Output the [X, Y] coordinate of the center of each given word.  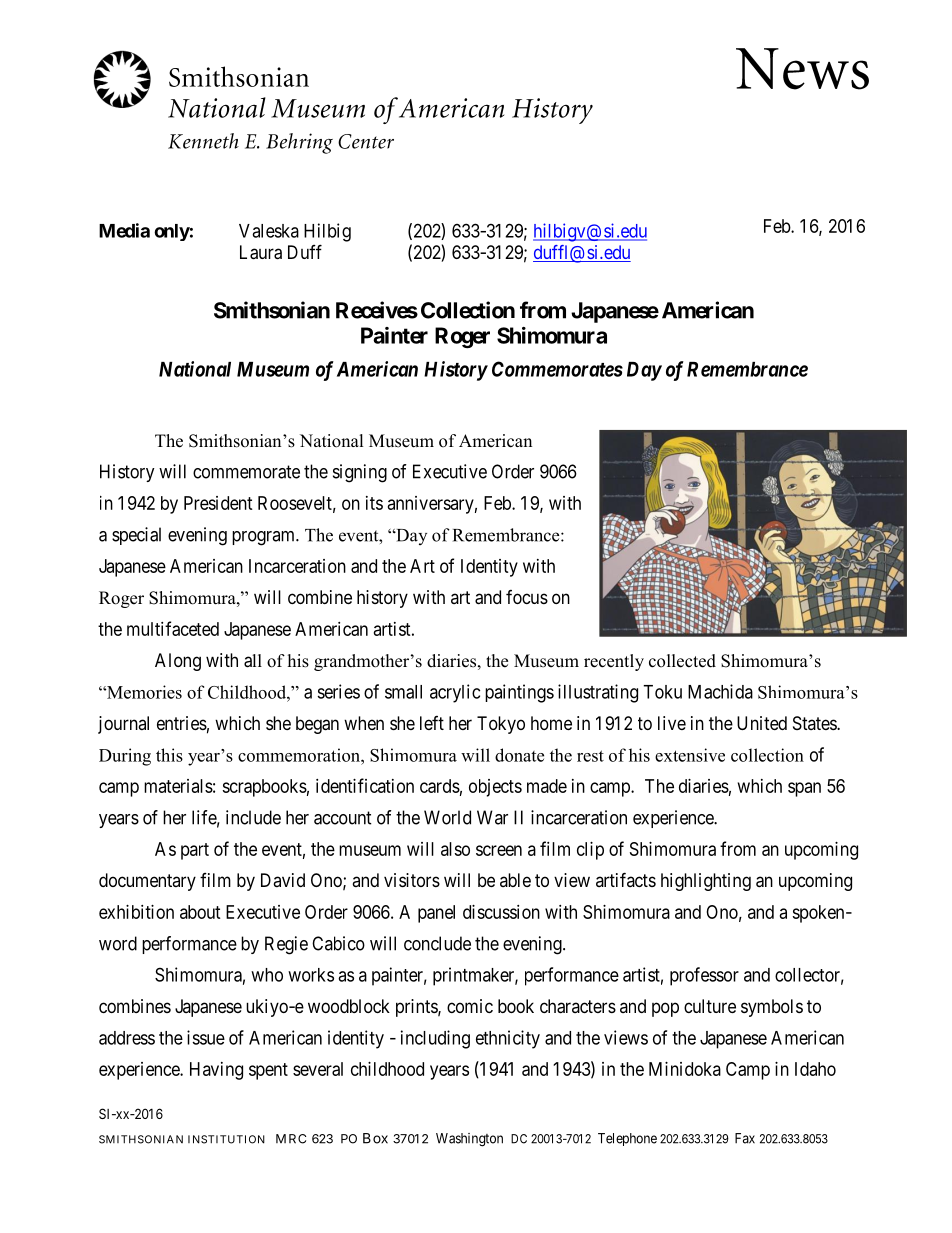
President [218, 503]
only [172, 232]
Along [178, 662]
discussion [501, 912]
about [200, 912]
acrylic [455, 693]
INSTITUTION [226, 1139]
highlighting [706, 882]
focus [527, 597]
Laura [261, 252]
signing [360, 473]
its [374, 503]
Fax [745, 1138]
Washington [469, 1140]
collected [682, 661]
